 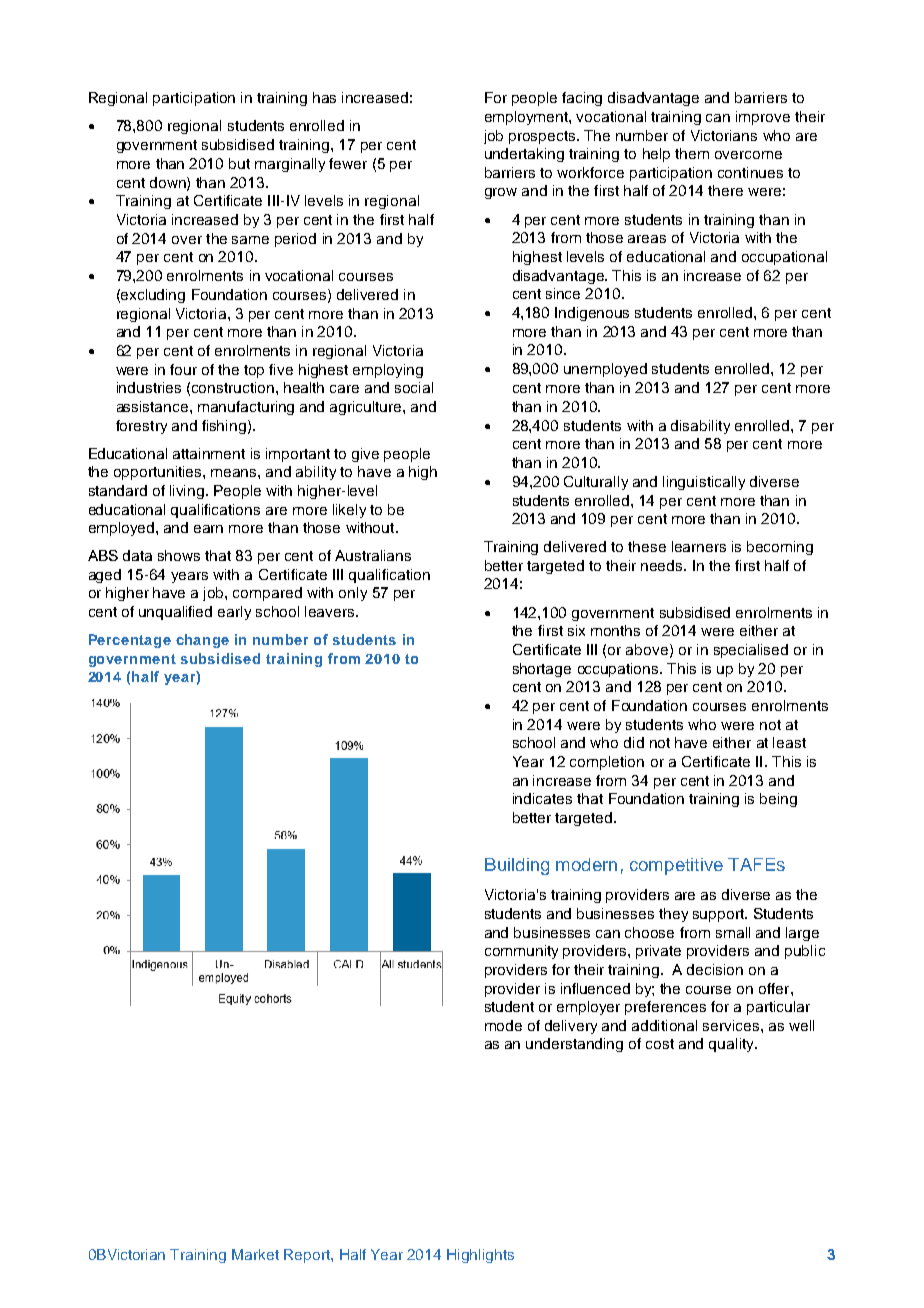 I want to click on Building, so click(x=517, y=866).
